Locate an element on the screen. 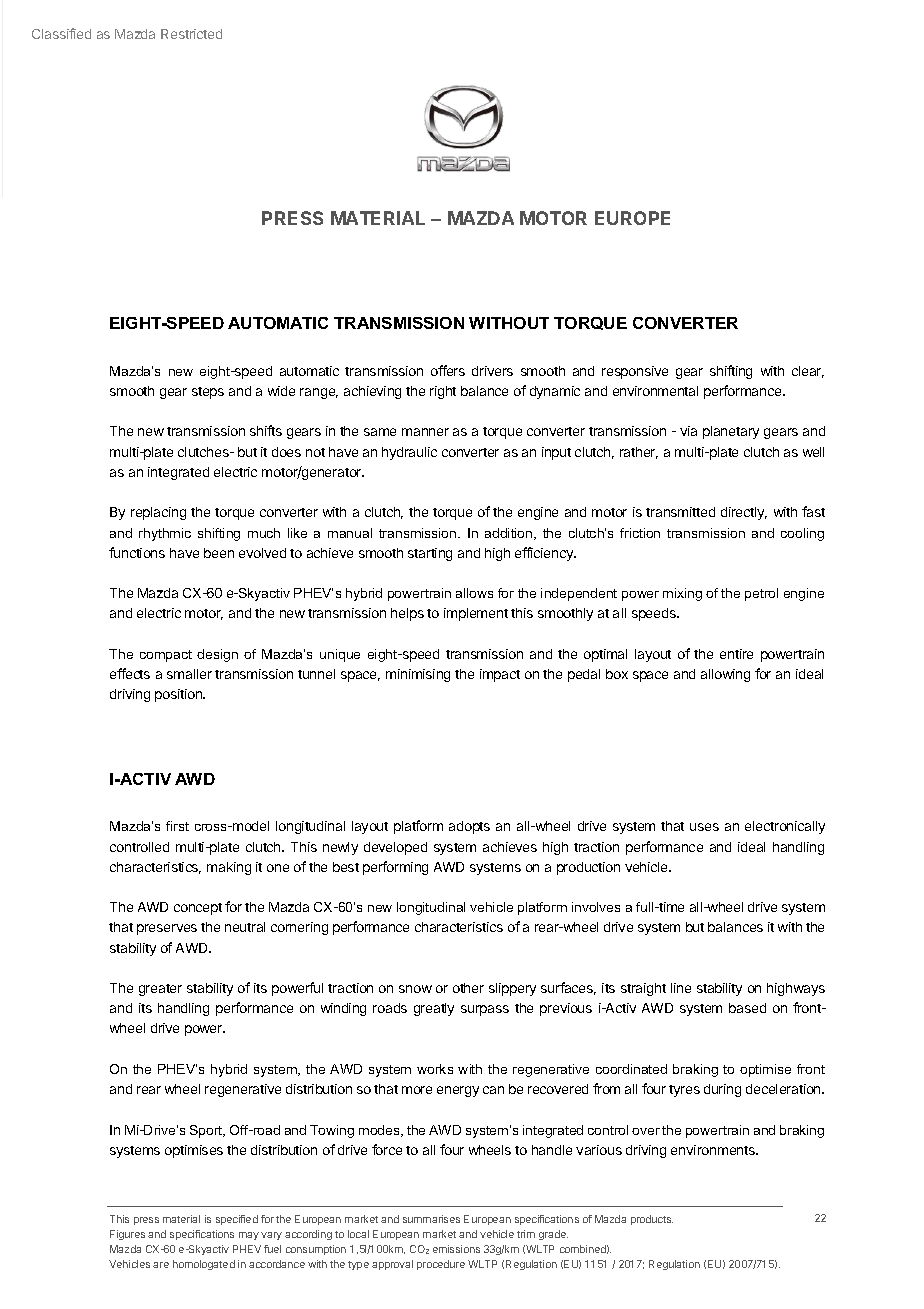  offers is located at coordinates (448, 370).
